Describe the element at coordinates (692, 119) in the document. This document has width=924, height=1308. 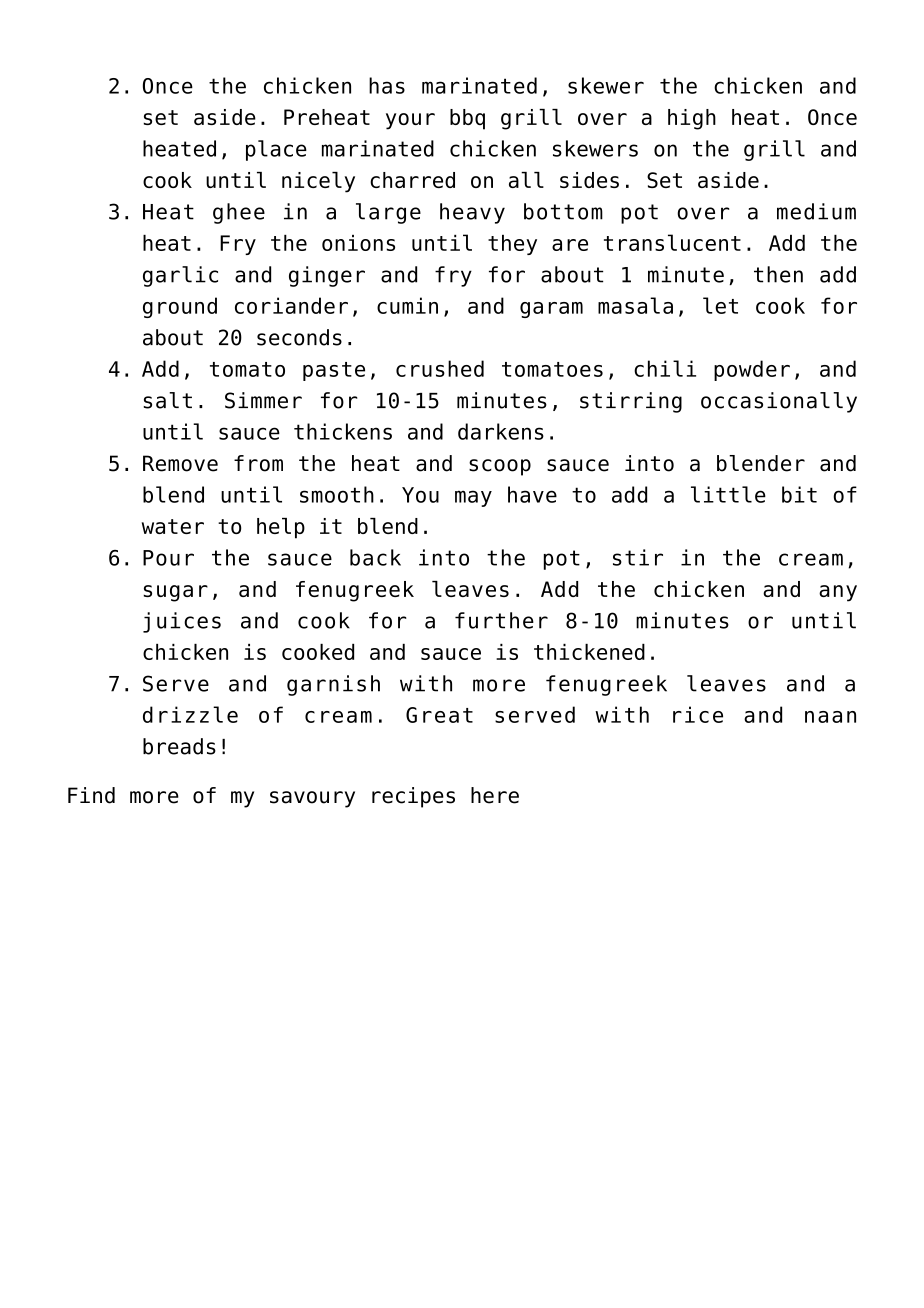
I see `high` at that location.
